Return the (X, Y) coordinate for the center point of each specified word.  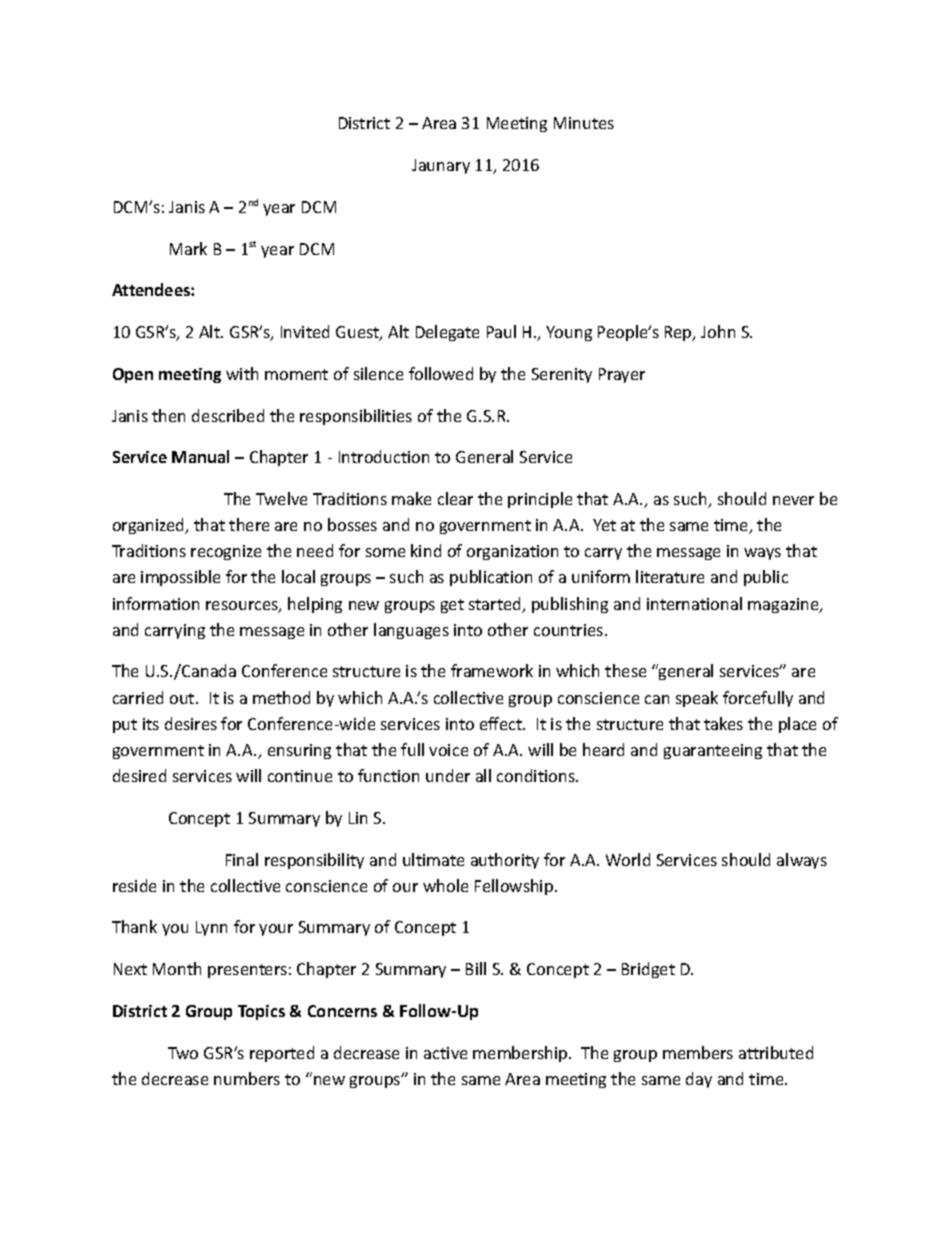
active (445, 1053)
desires (191, 723)
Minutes (584, 123)
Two (183, 1053)
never (793, 500)
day (699, 1080)
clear (455, 498)
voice (448, 750)
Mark (188, 248)
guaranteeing (713, 751)
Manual (200, 456)
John (718, 331)
